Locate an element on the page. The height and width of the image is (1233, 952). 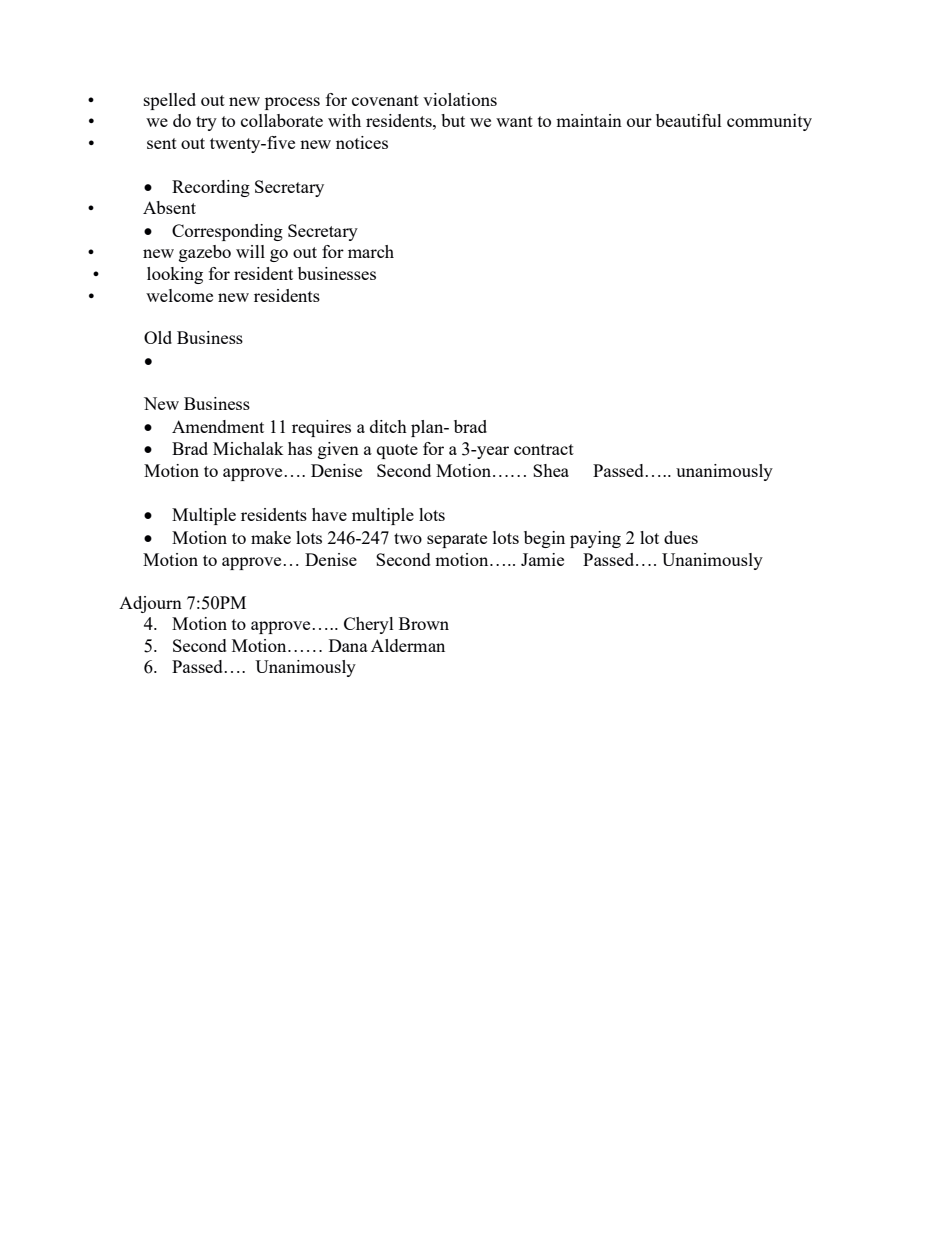
welcome is located at coordinates (179, 295).
